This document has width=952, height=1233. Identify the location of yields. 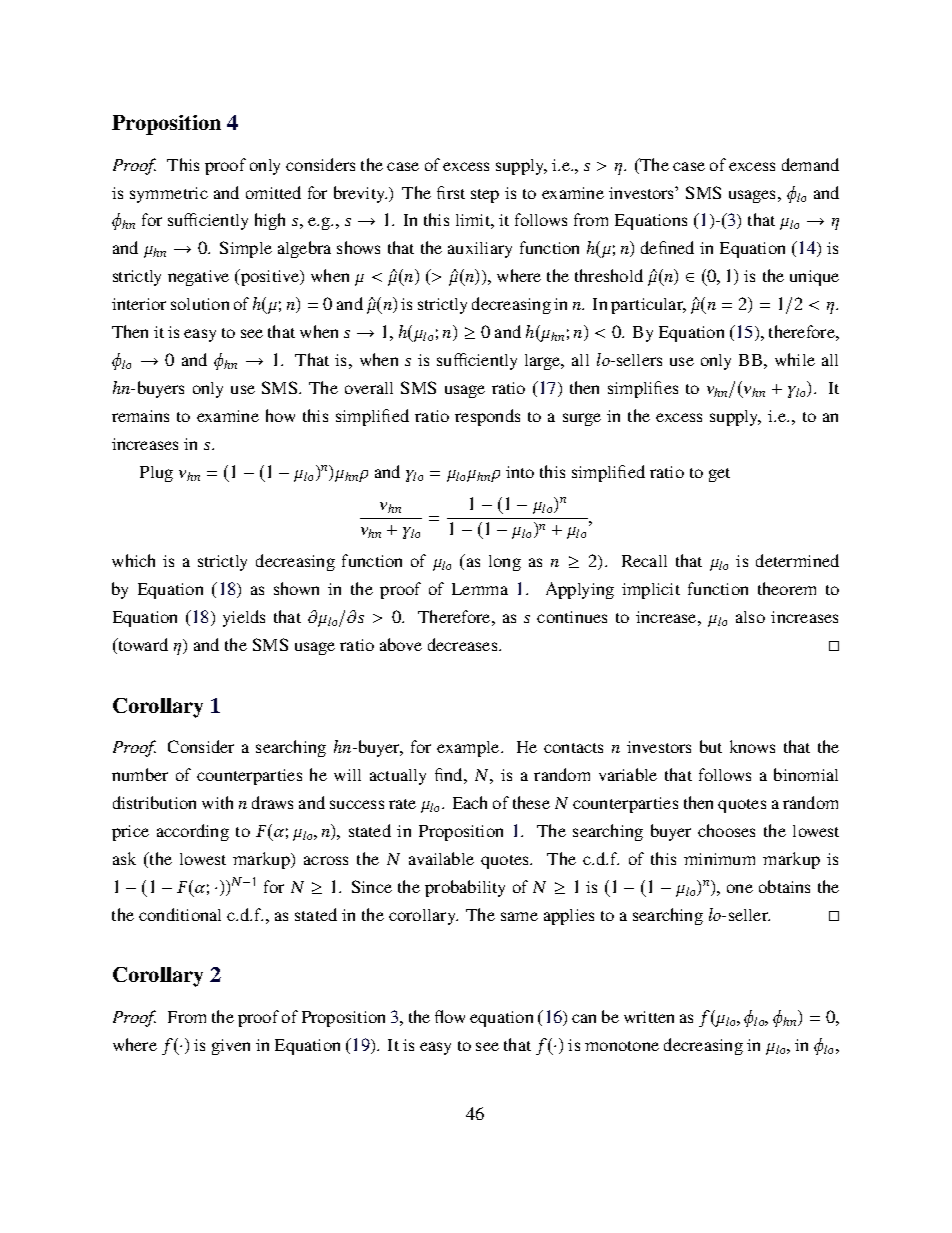
(244, 618).
